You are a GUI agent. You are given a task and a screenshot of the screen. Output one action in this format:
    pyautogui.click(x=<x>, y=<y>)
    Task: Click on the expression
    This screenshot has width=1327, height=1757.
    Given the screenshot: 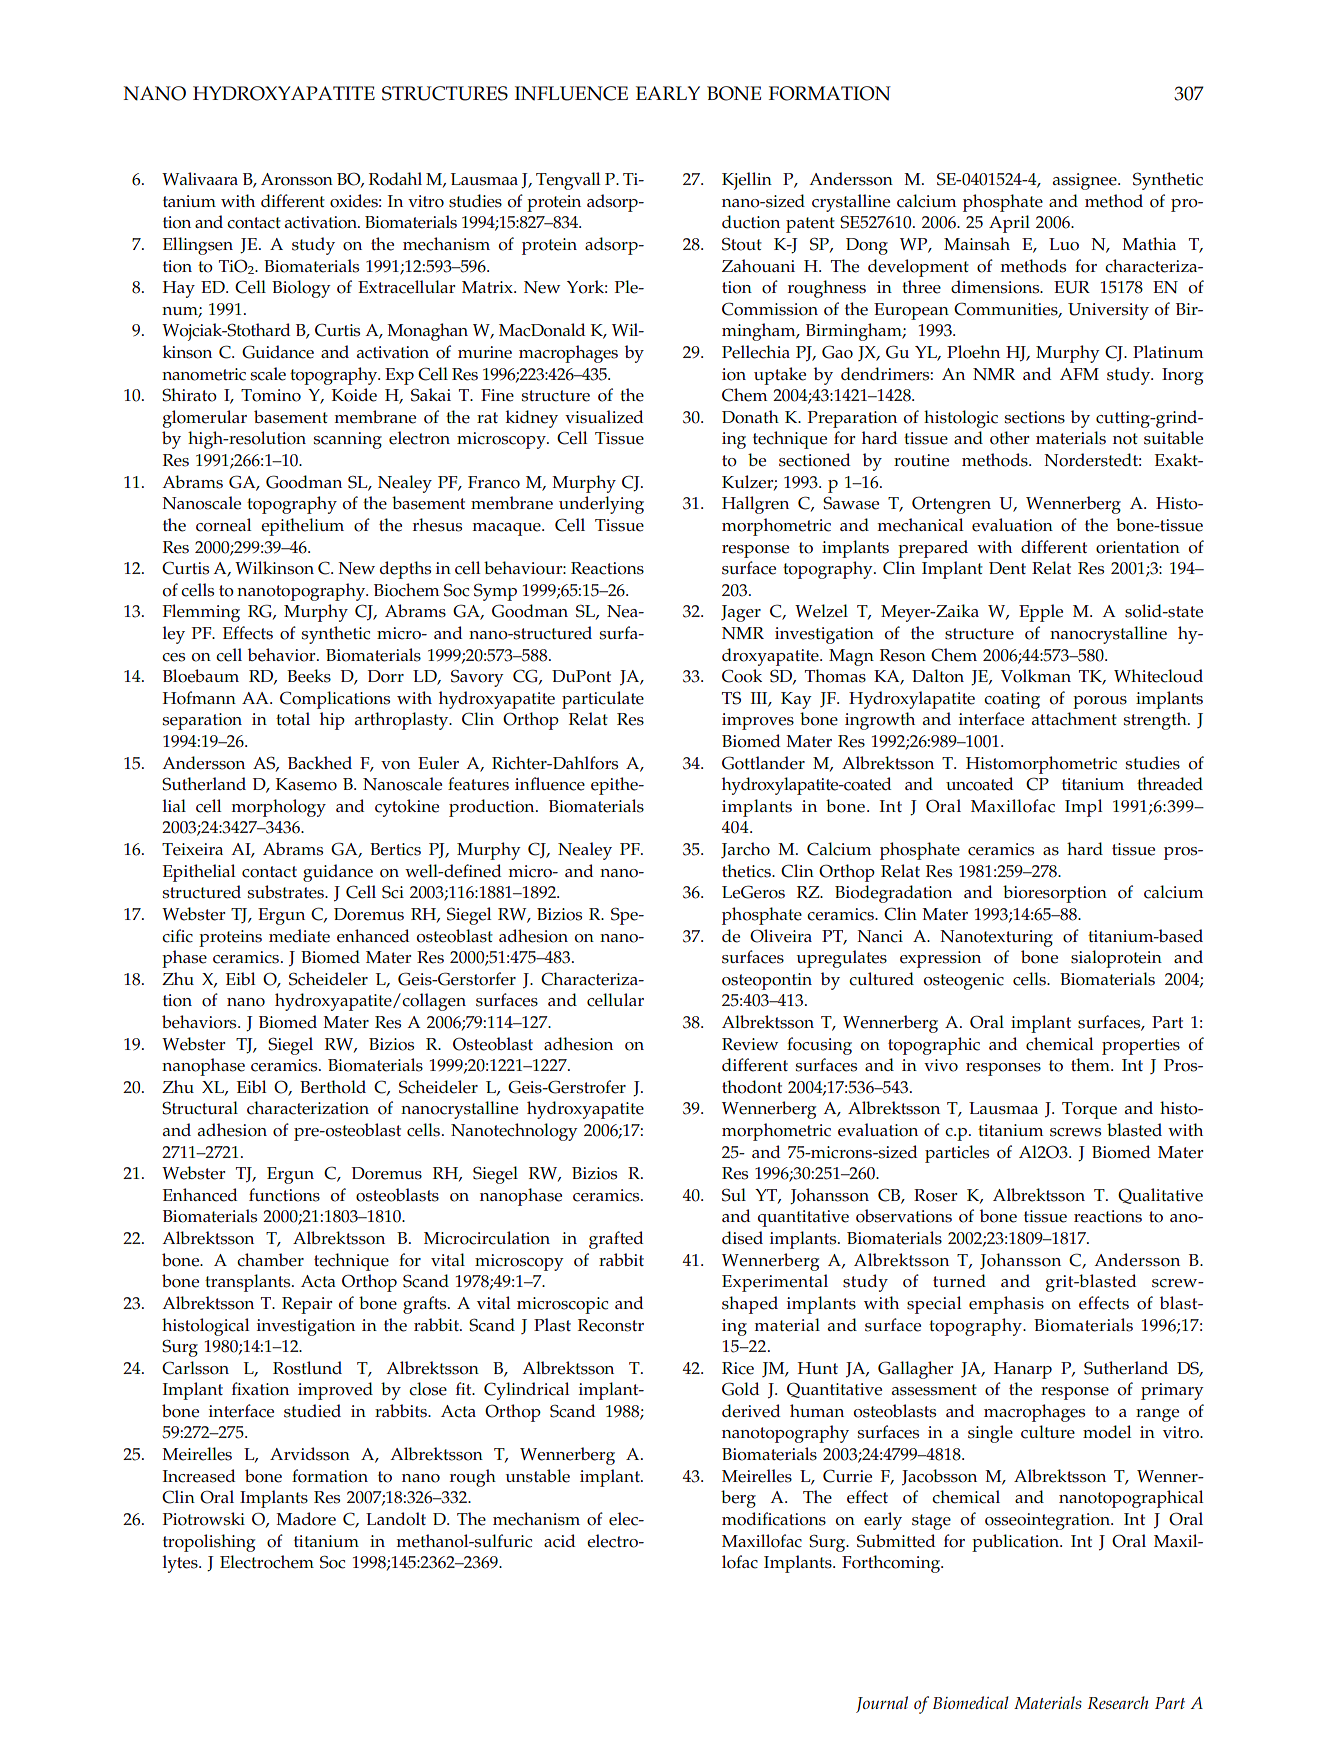 What is the action you would take?
    pyautogui.click(x=940, y=959)
